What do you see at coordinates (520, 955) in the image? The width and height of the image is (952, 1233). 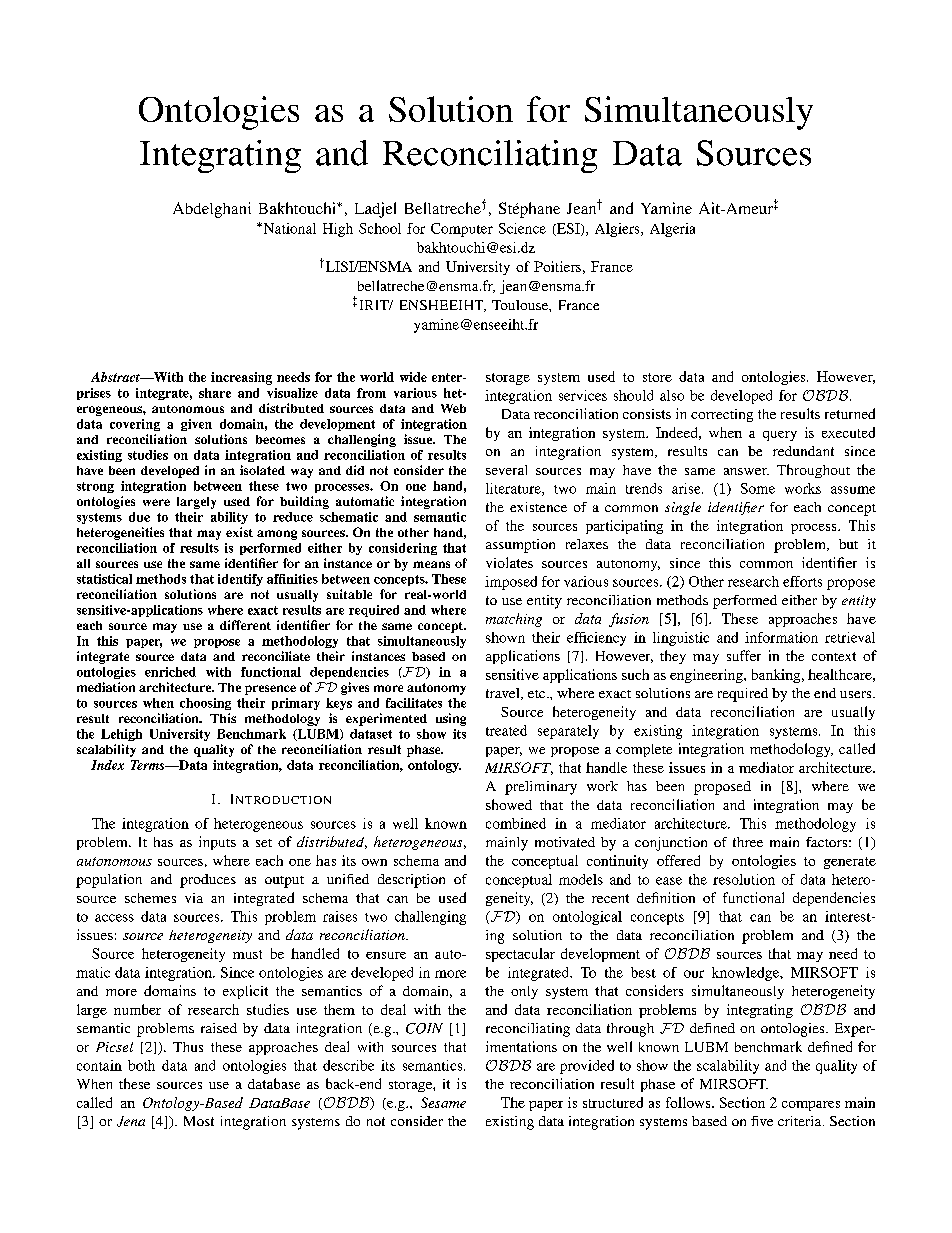 I see `spectacular` at bounding box center [520, 955].
